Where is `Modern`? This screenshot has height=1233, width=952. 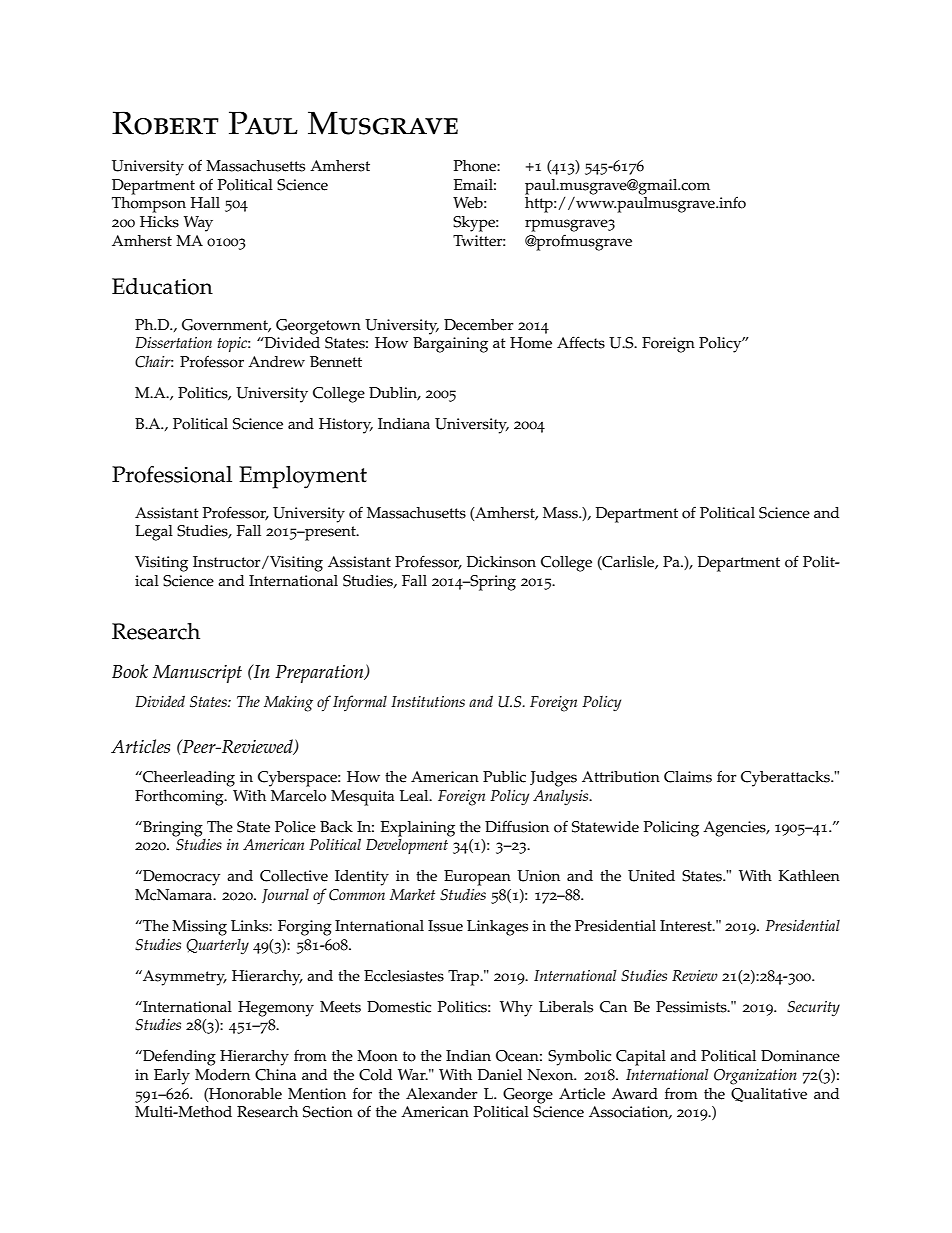 Modern is located at coordinates (222, 1075).
